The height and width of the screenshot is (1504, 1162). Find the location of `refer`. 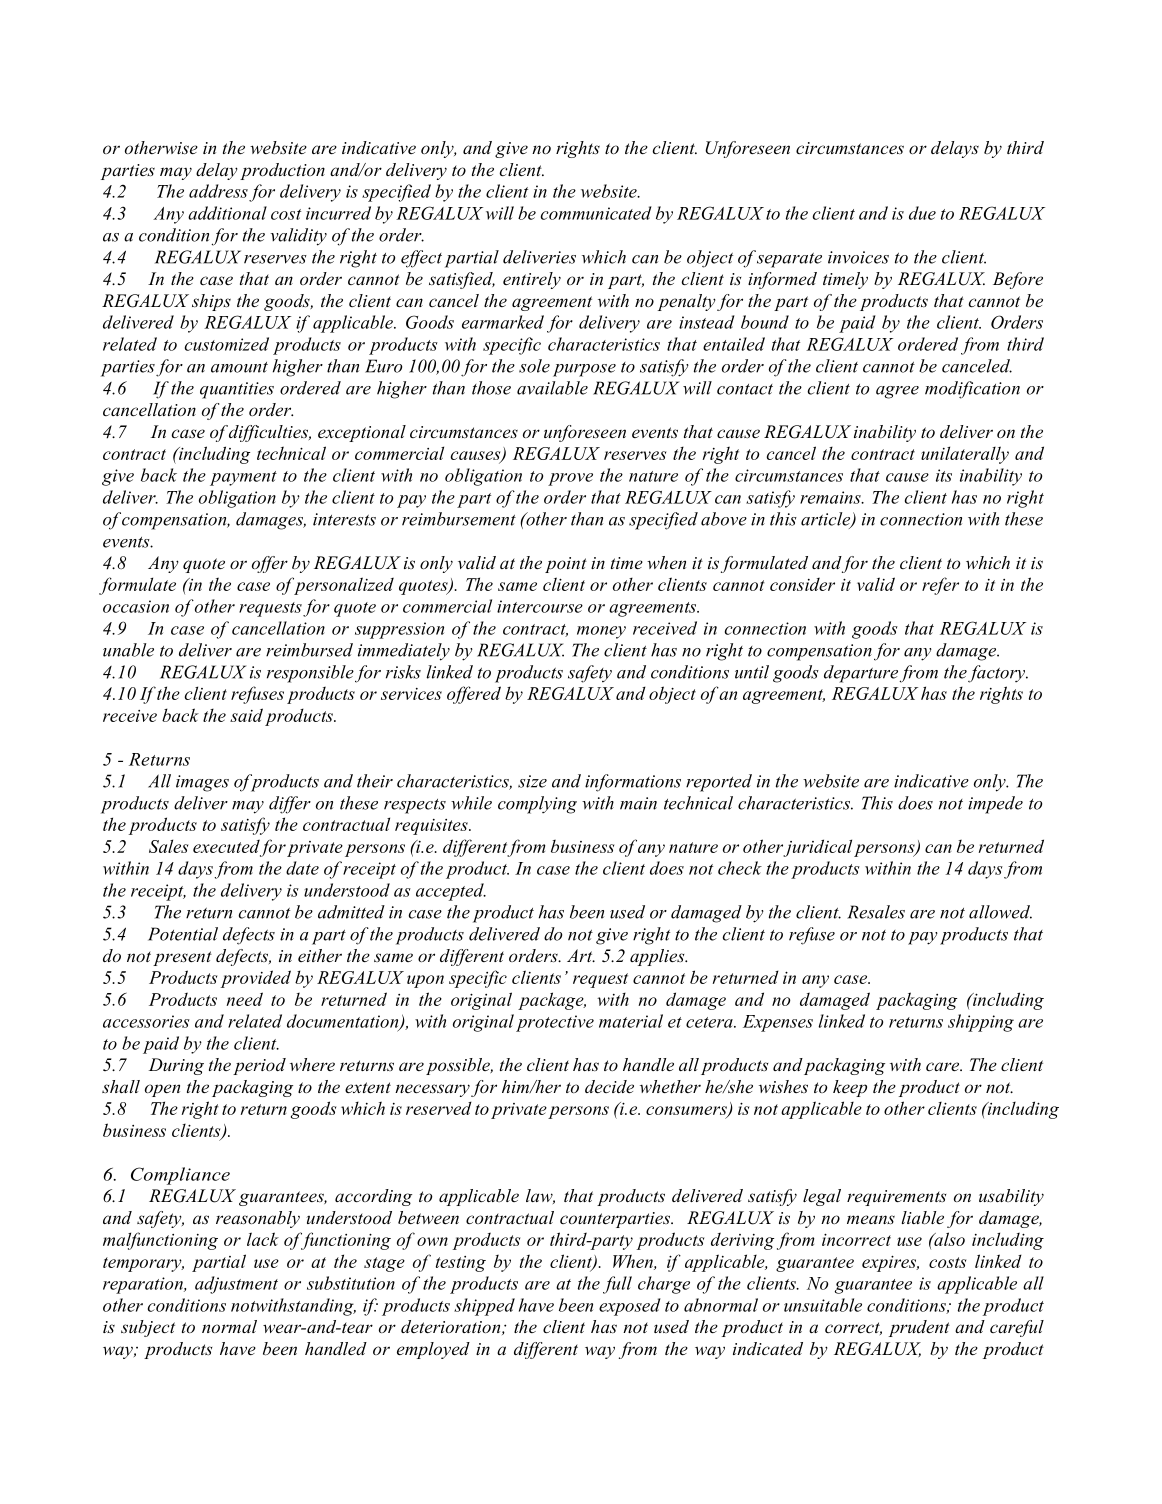

refer is located at coordinates (940, 586).
